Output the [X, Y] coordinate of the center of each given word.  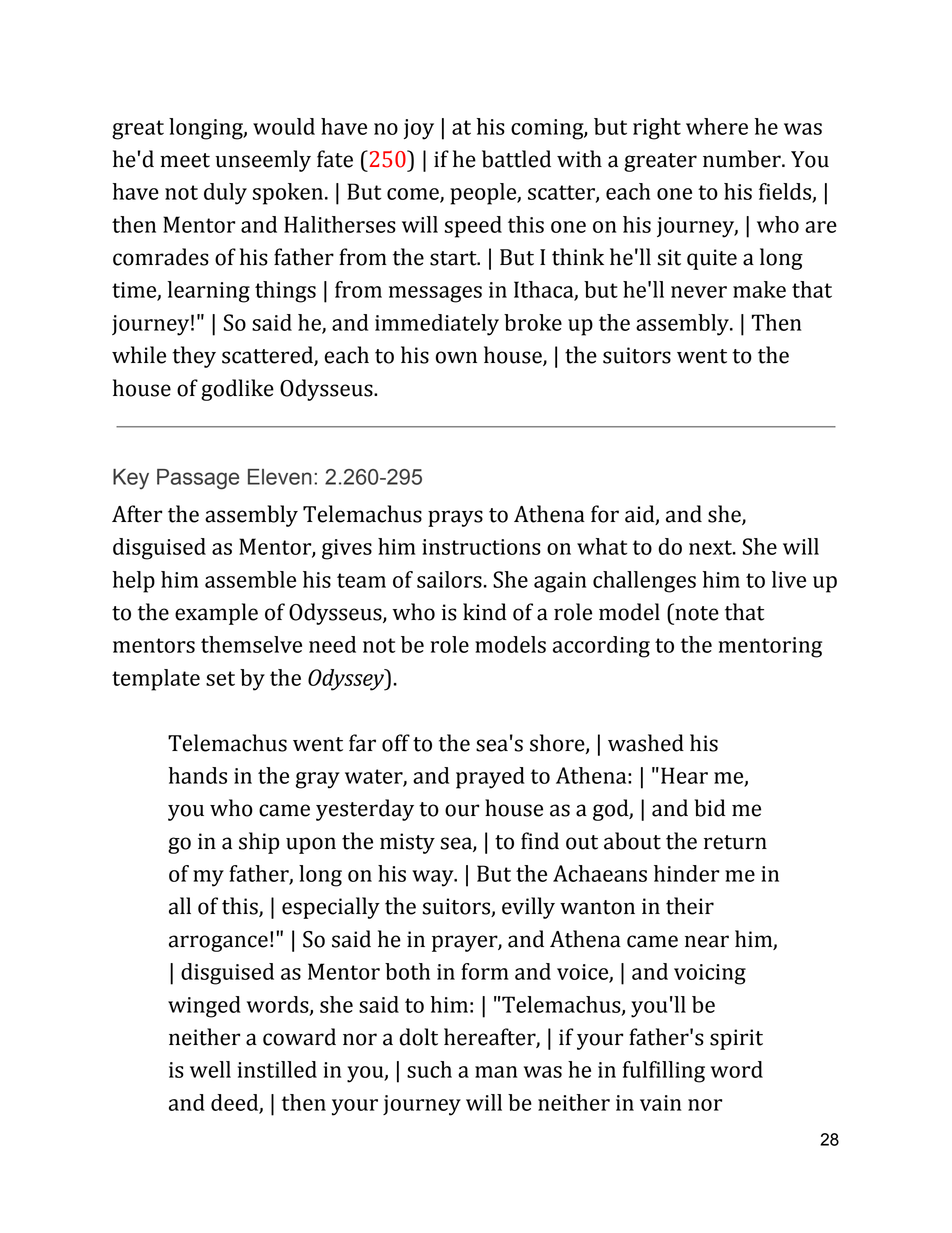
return [735, 842]
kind [485, 612]
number [743, 159]
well [210, 1069]
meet [185, 160]
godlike [237, 390]
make [759, 289]
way [434, 878]
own [456, 357]
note [696, 612]
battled [516, 159]
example [216, 614]
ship [259, 843]
